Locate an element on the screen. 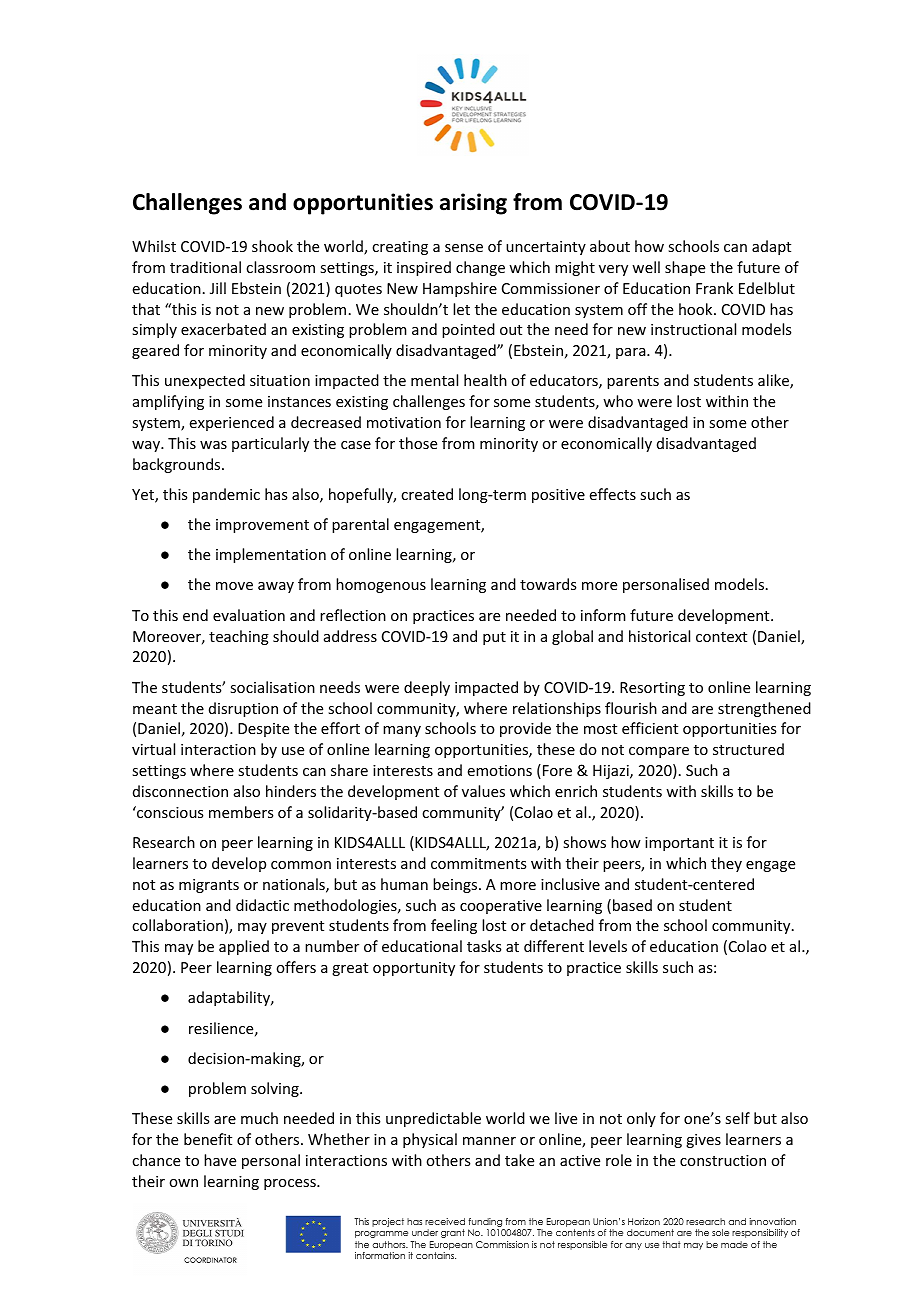  traditional is located at coordinates (205, 267).
